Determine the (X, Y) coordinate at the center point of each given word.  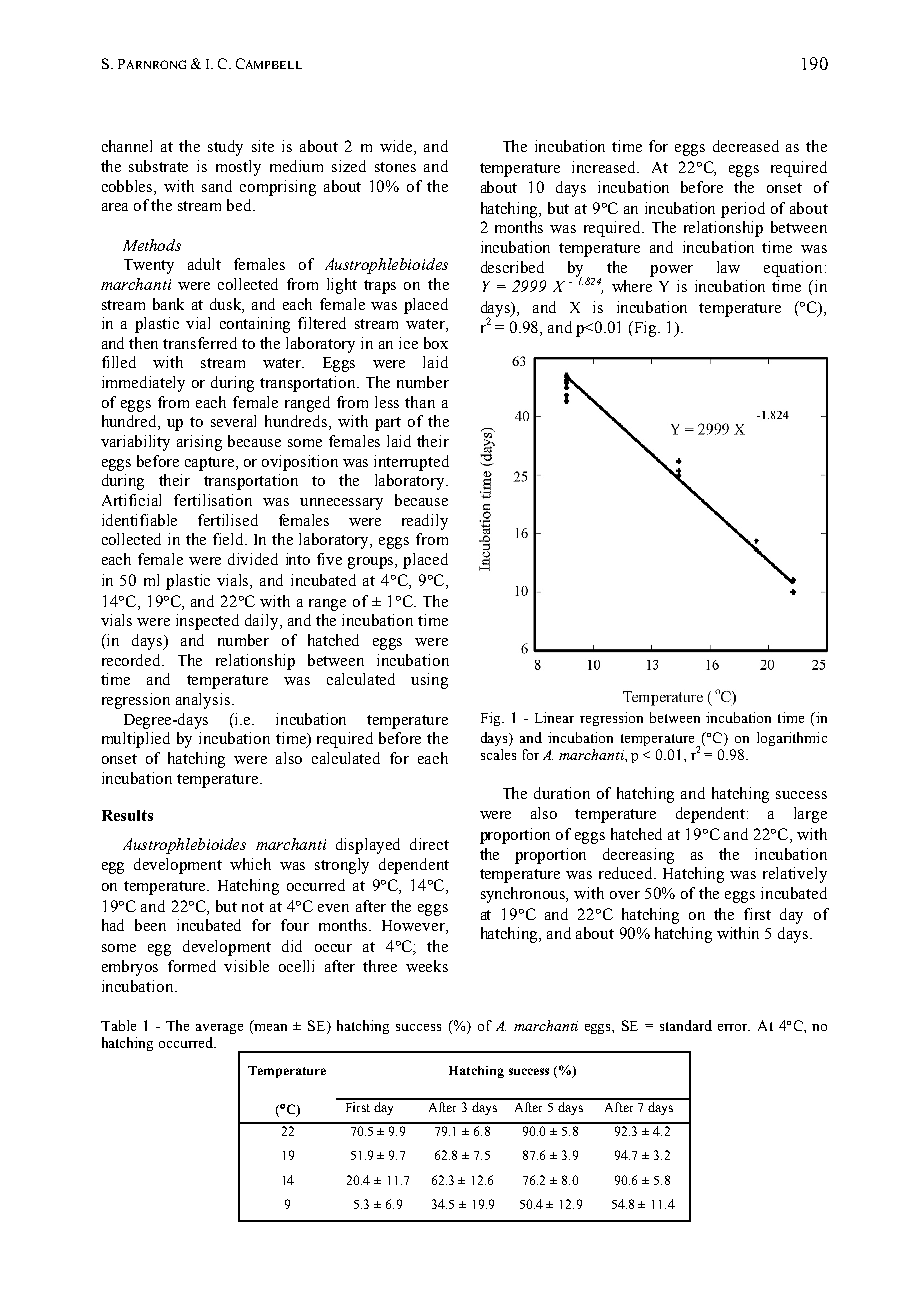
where (632, 286)
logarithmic (792, 739)
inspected (207, 622)
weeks (427, 966)
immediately (143, 384)
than (420, 402)
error (734, 1027)
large (810, 815)
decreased (746, 146)
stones (395, 167)
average (219, 1029)
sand (217, 186)
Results (127, 815)
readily (425, 522)
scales (498, 754)
